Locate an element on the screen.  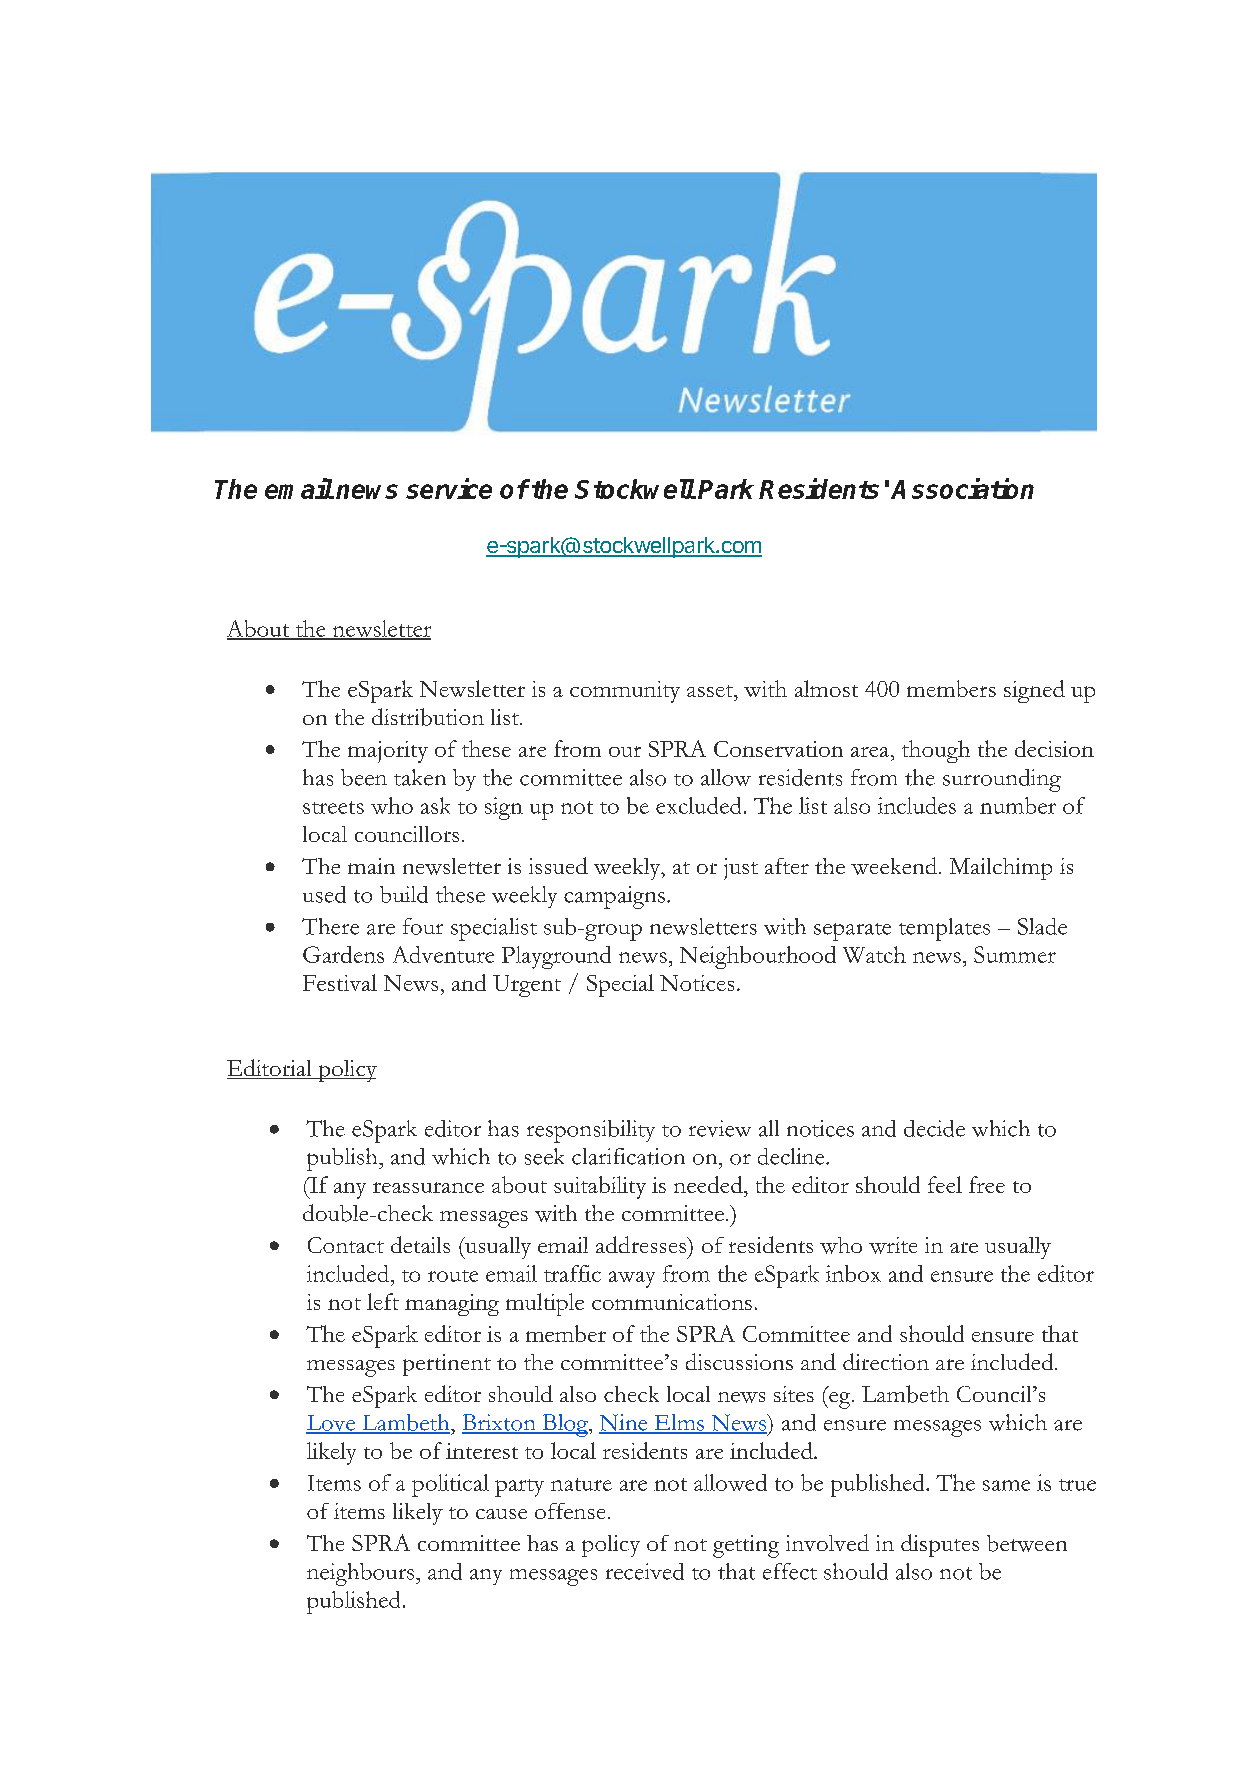
excluded is located at coordinates (698, 805).
